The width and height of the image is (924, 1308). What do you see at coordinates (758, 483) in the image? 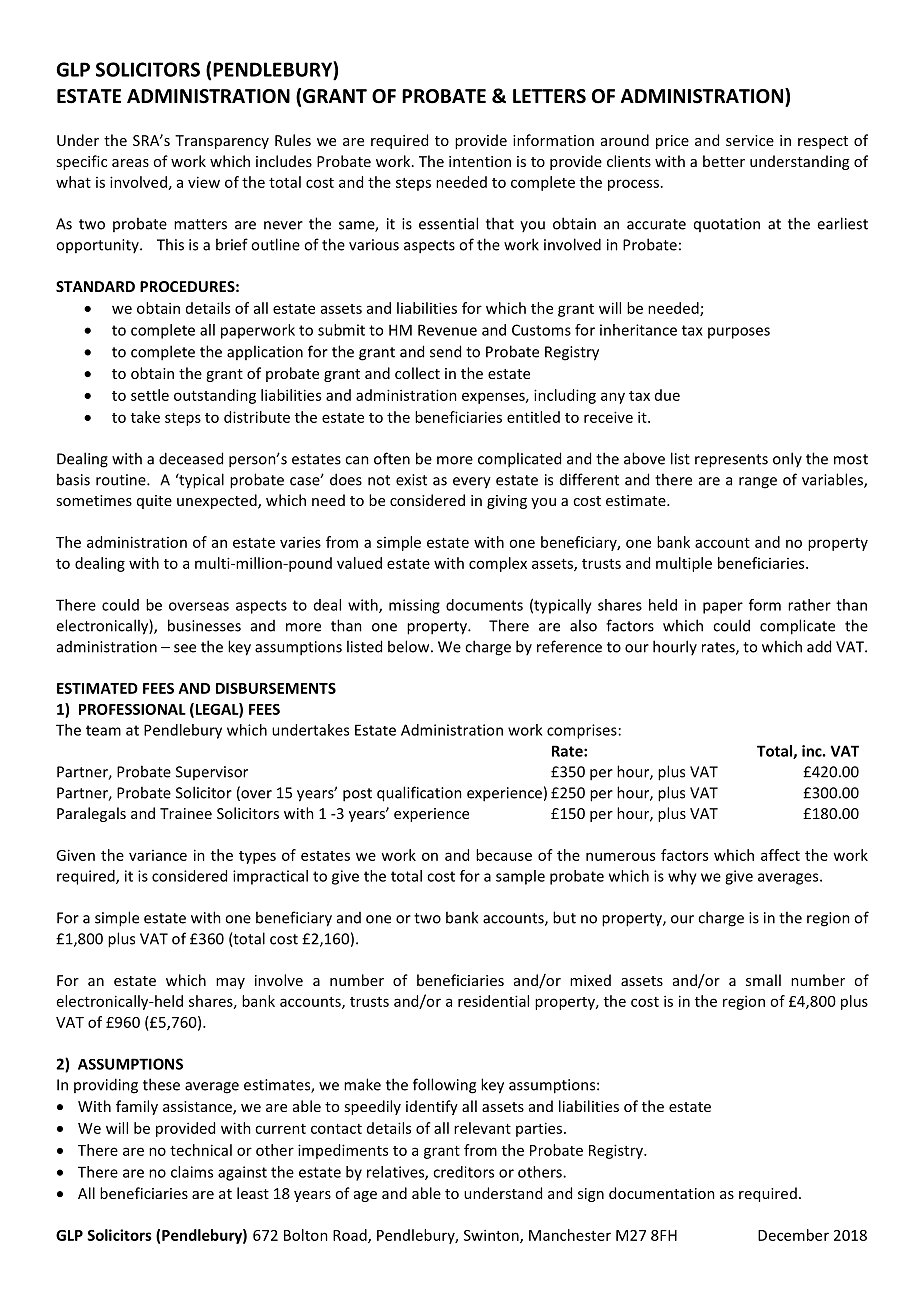
I see `range` at bounding box center [758, 483].
